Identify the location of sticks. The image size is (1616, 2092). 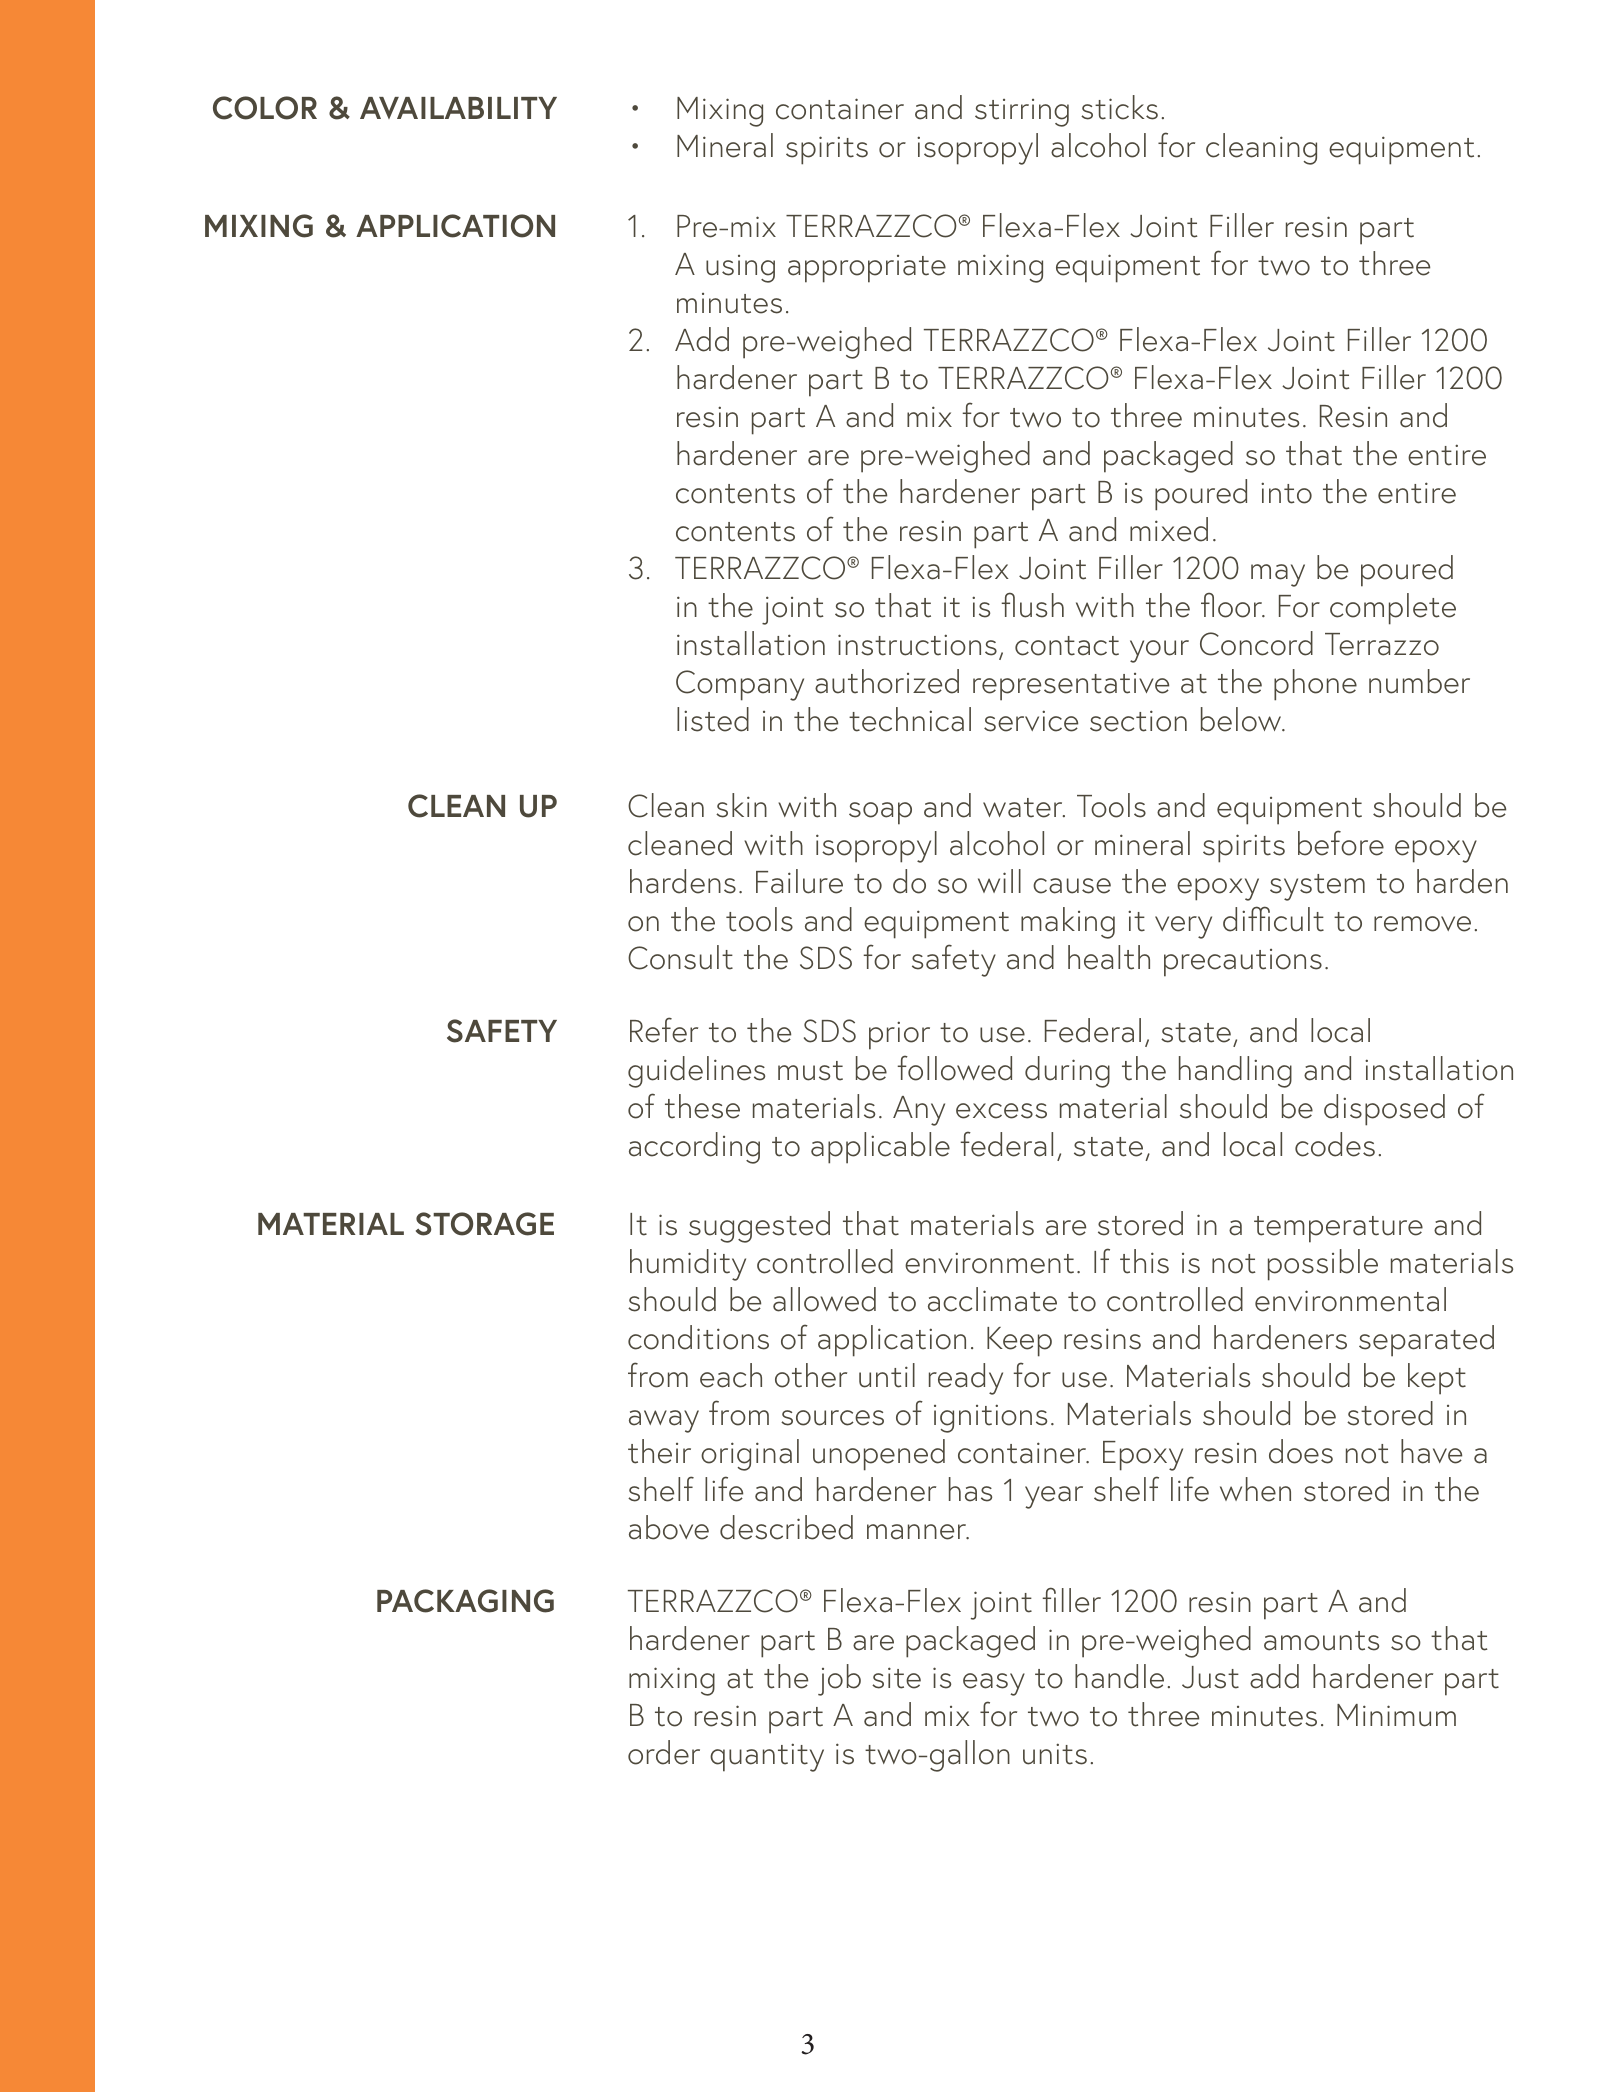
(1119, 107).
